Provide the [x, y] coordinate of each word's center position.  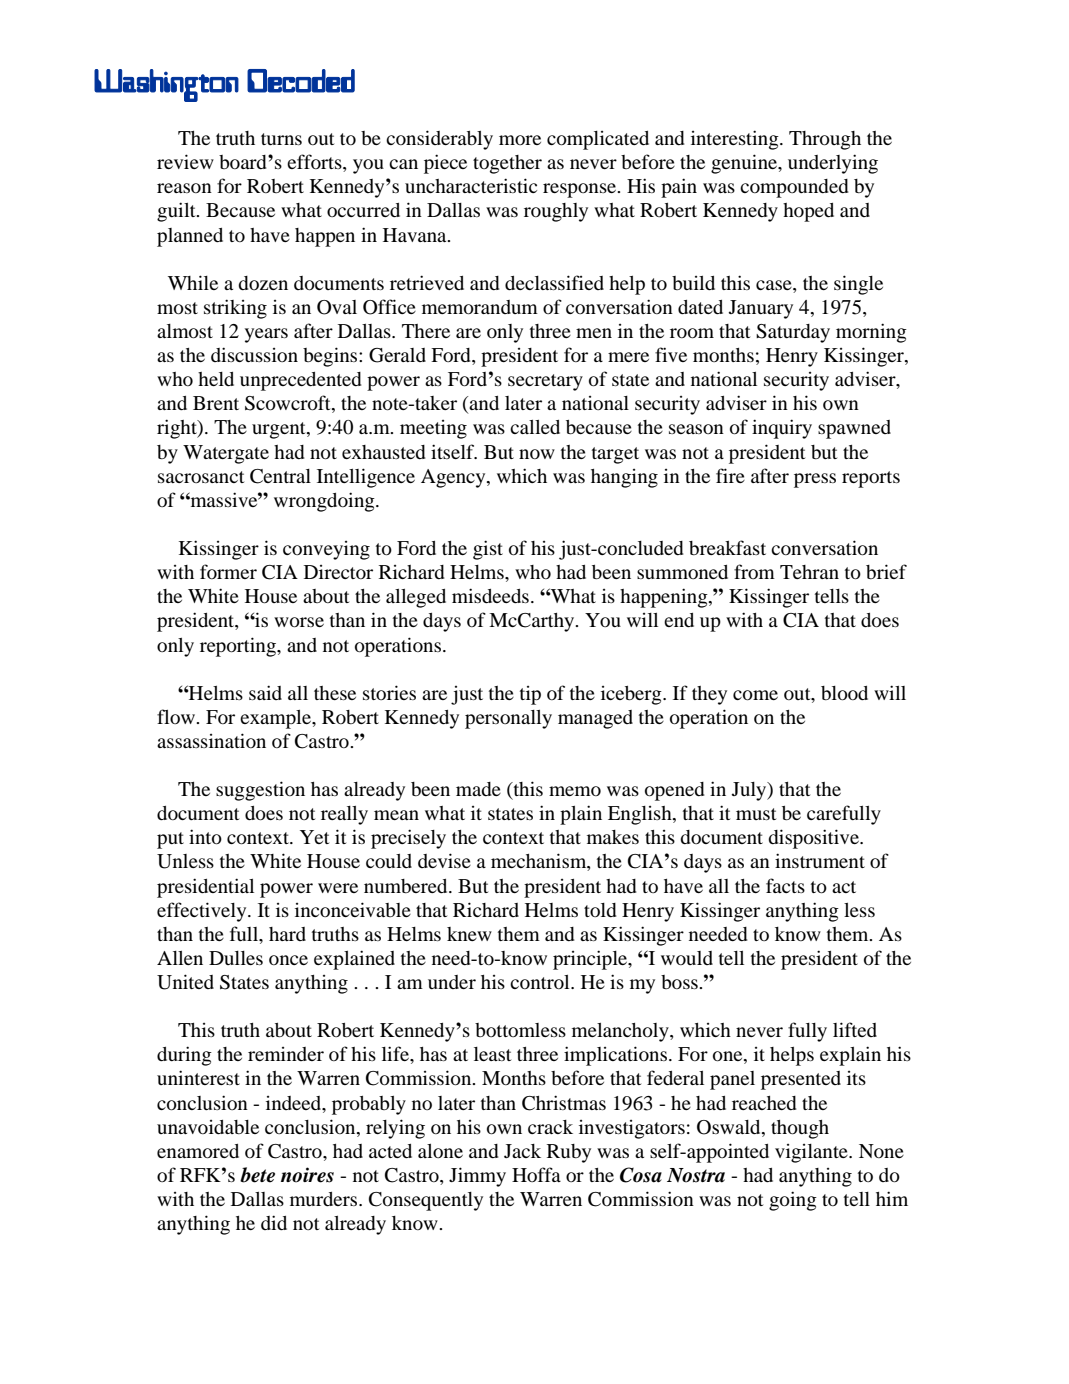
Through [825, 140]
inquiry [782, 429]
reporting [239, 647]
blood [844, 693]
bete [257, 1175]
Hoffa [536, 1174]
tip [530, 695]
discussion [254, 354]
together [507, 164]
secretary [545, 382]
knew [469, 934]
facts [785, 885]
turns [281, 139]
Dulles [236, 958]
